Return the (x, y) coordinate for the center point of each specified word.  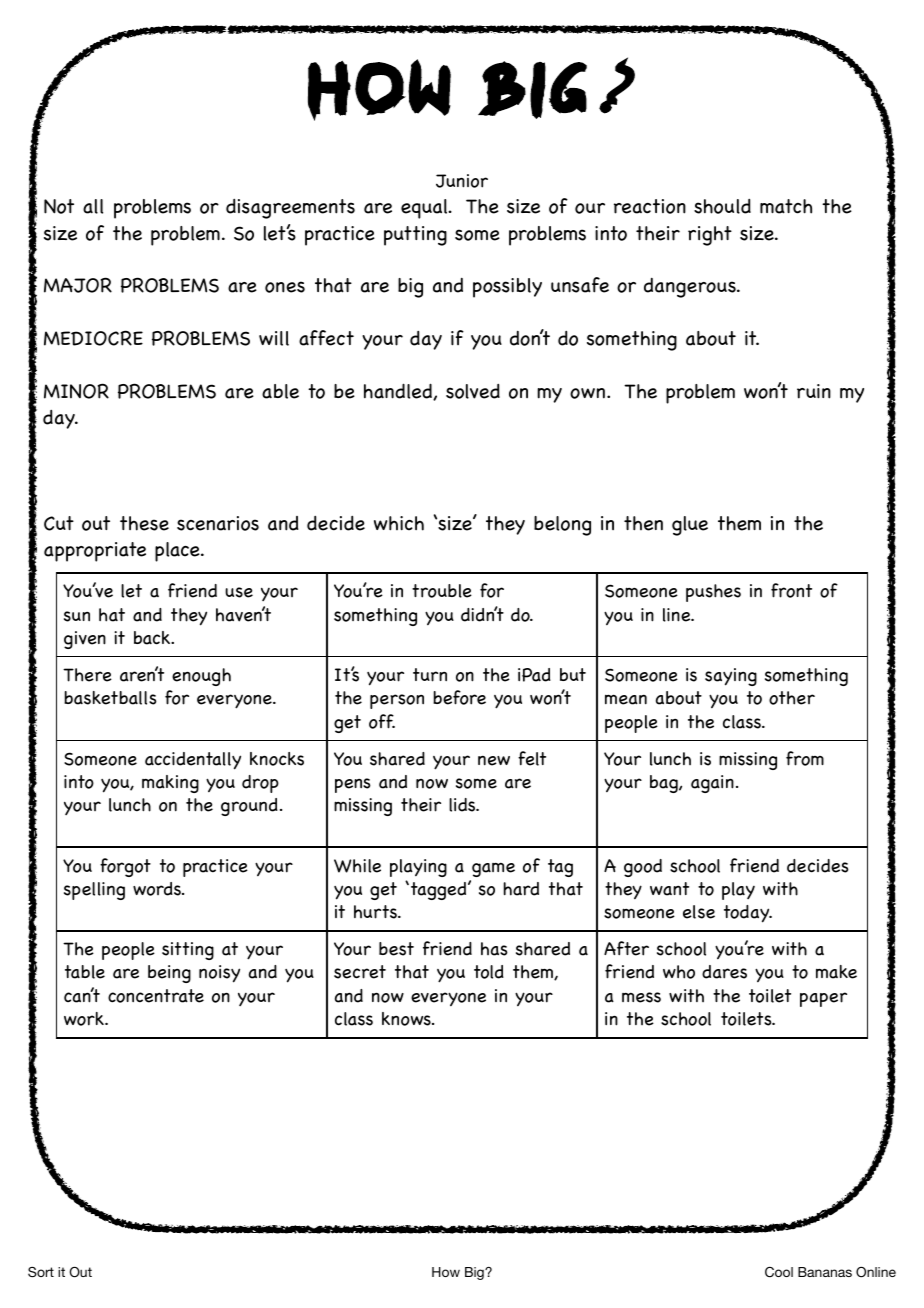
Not (59, 206)
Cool (779, 1272)
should (722, 206)
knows (407, 1019)
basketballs (110, 698)
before (459, 697)
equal (425, 209)
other (792, 698)
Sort (41, 1272)
